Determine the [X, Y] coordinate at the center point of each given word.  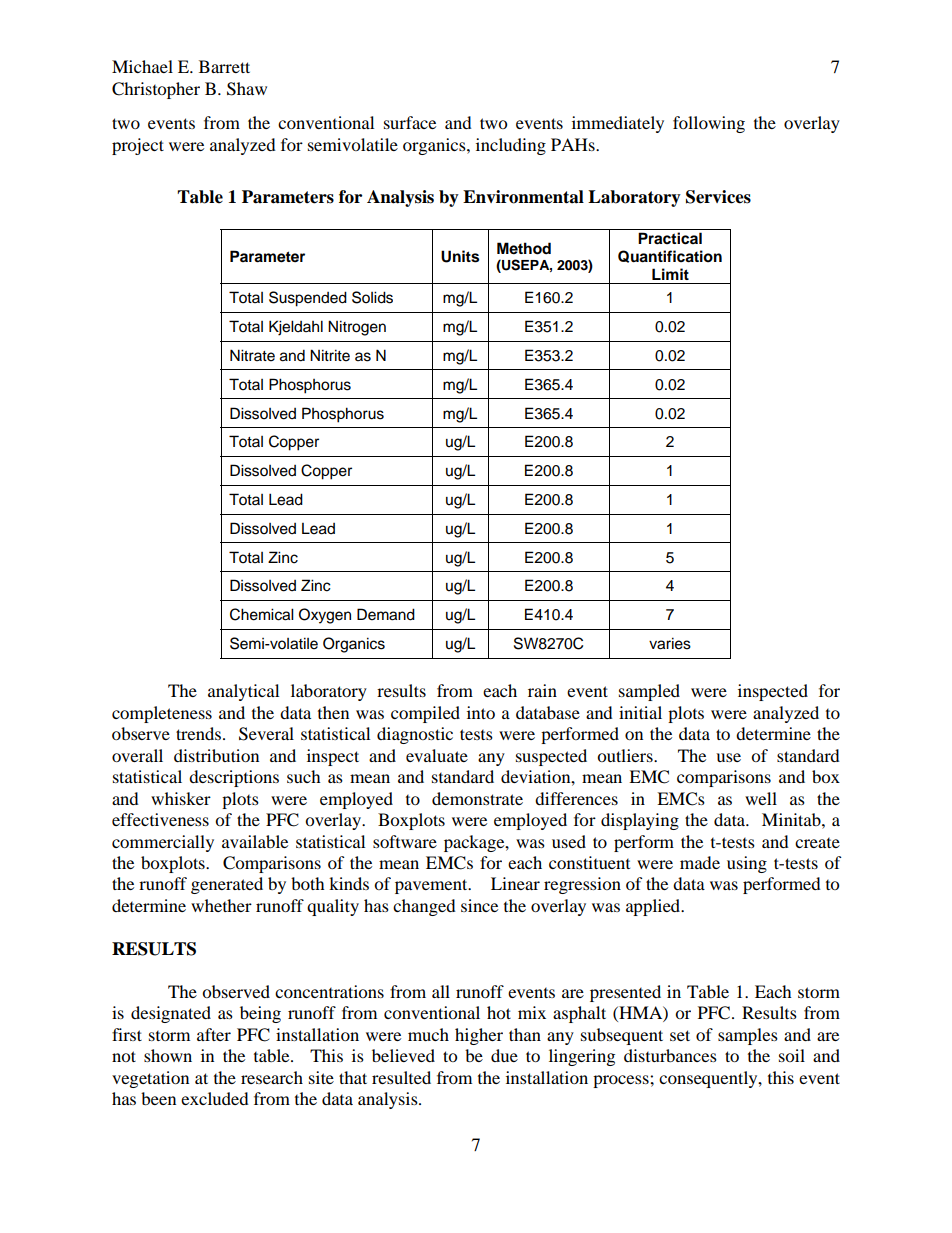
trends [198, 733]
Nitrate [252, 355]
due [504, 1055]
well [761, 798]
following [709, 124]
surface [410, 122]
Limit [670, 274]
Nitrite [330, 355]
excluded [215, 1098]
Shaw [247, 89]
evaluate [437, 755]
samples [748, 1036]
